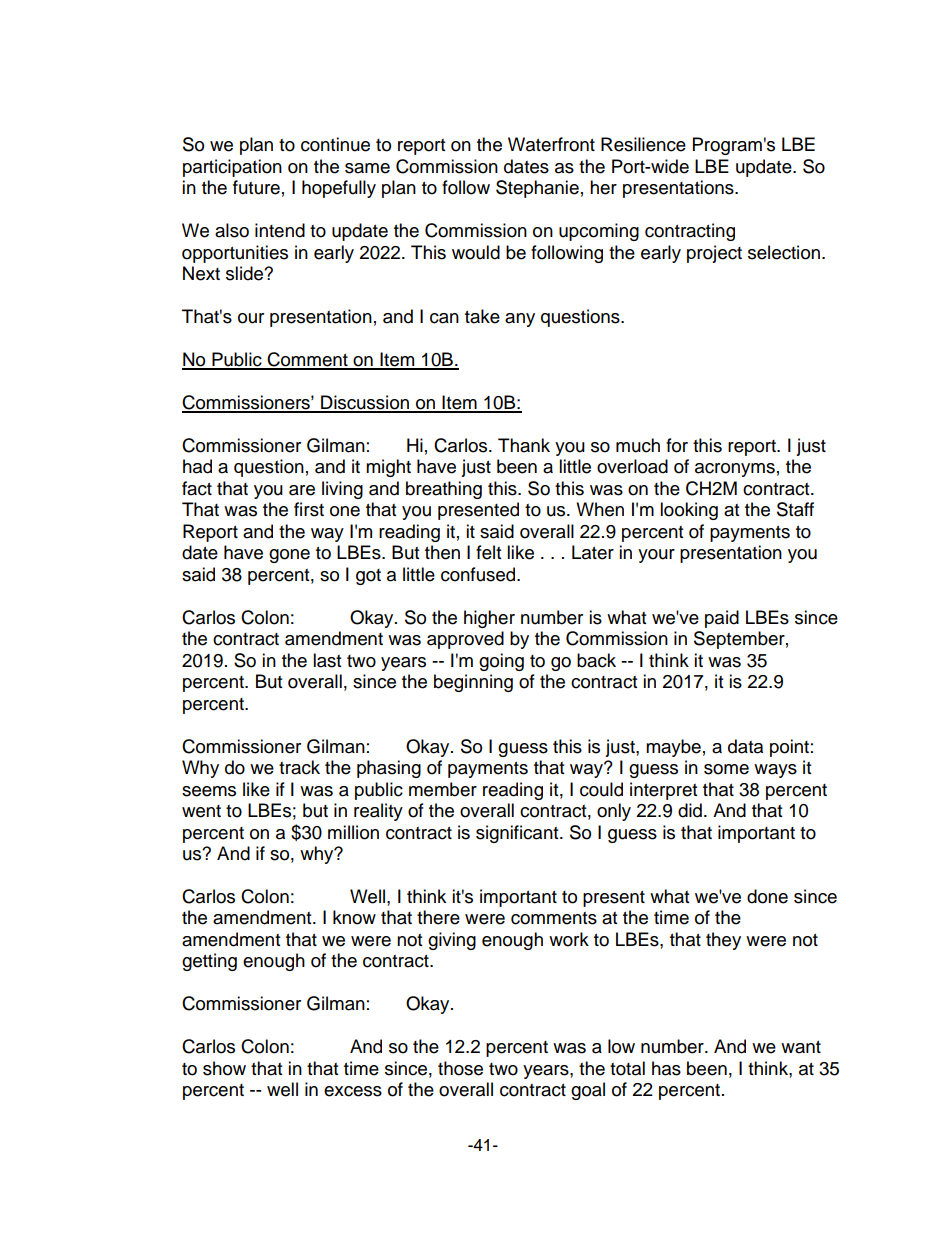  I want to click on Resilience, so click(643, 144).
